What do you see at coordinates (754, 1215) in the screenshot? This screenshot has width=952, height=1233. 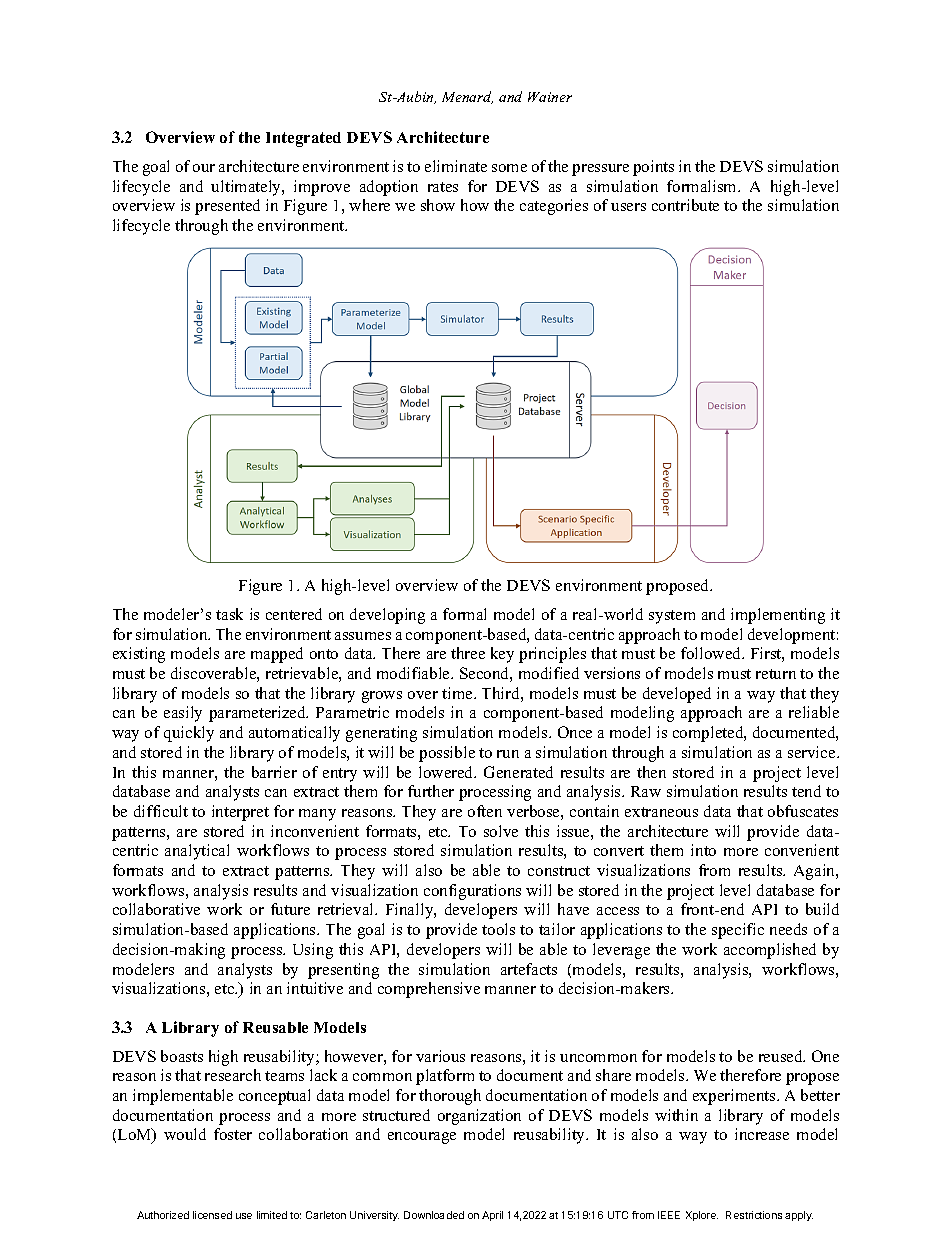 I see `Restrictions` at bounding box center [754, 1215].
